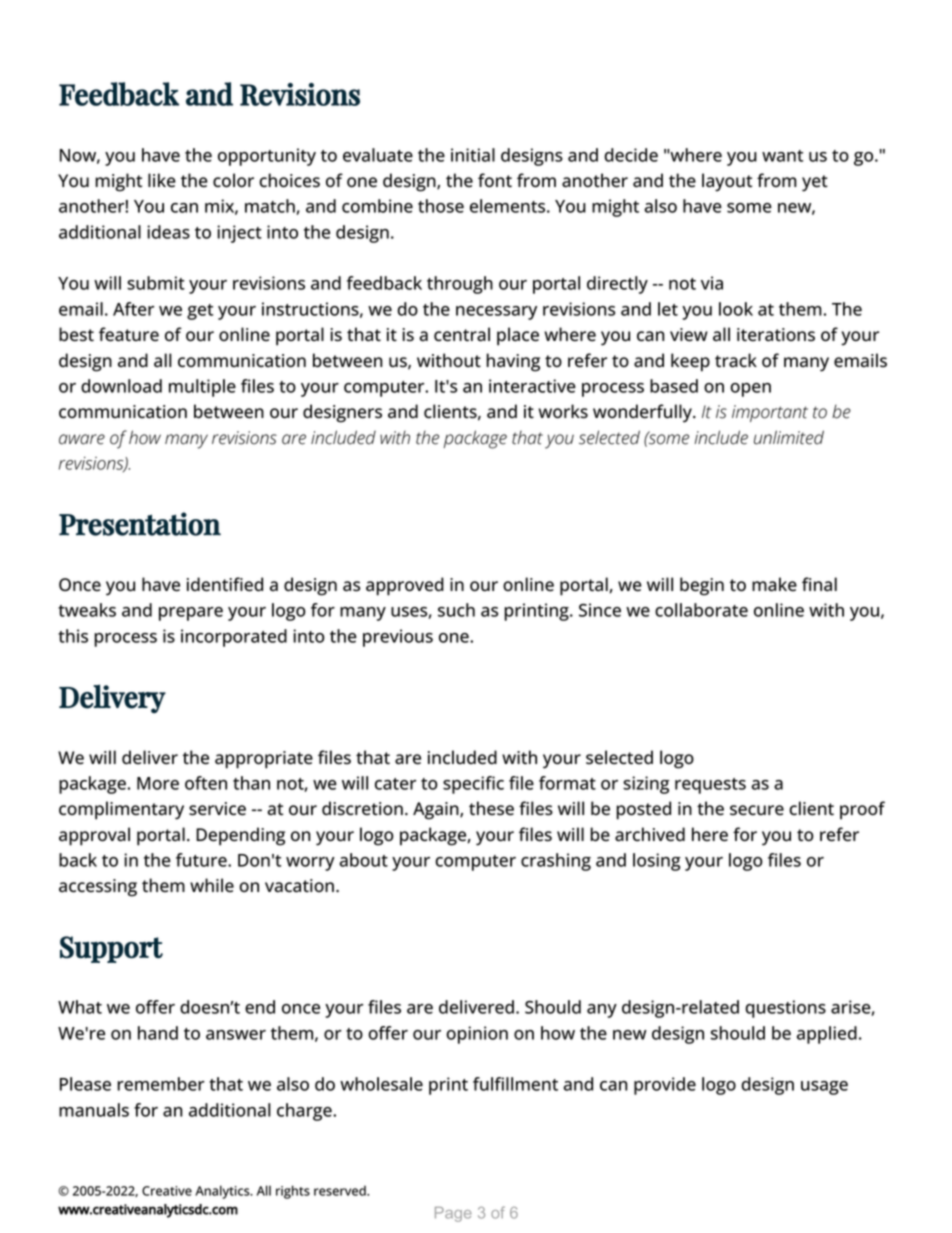  What do you see at coordinates (234, 638) in the page?
I see `incorporated` at bounding box center [234, 638].
